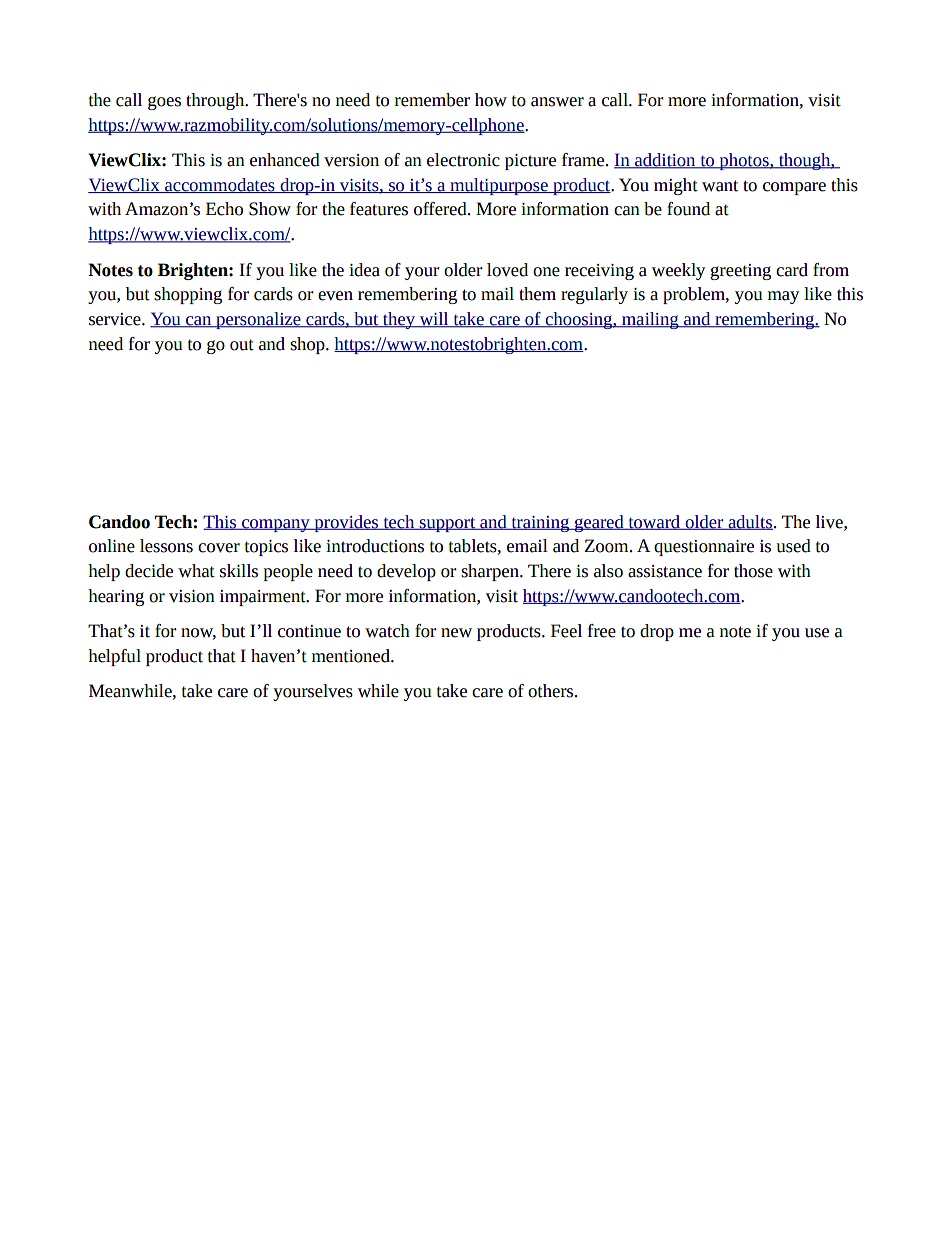 The height and width of the screenshot is (1233, 952). What do you see at coordinates (309, 631) in the screenshot?
I see `continue` at bounding box center [309, 631].
